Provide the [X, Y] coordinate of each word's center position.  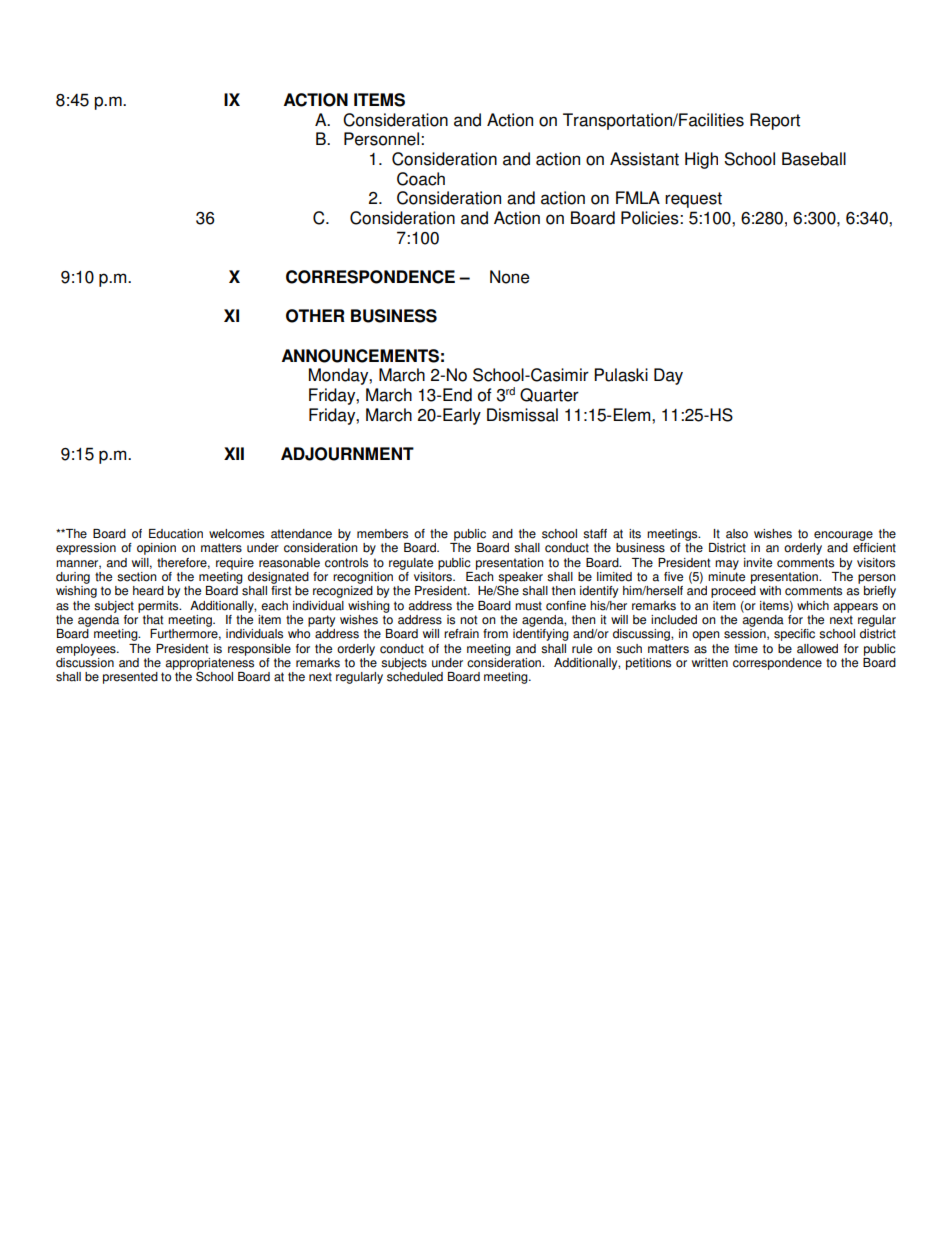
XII [234, 453]
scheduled [415, 677]
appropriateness [209, 665]
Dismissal [522, 415]
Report [775, 121]
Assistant [644, 159]
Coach [421, 179]
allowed [817, 649]
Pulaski [621, 375]
